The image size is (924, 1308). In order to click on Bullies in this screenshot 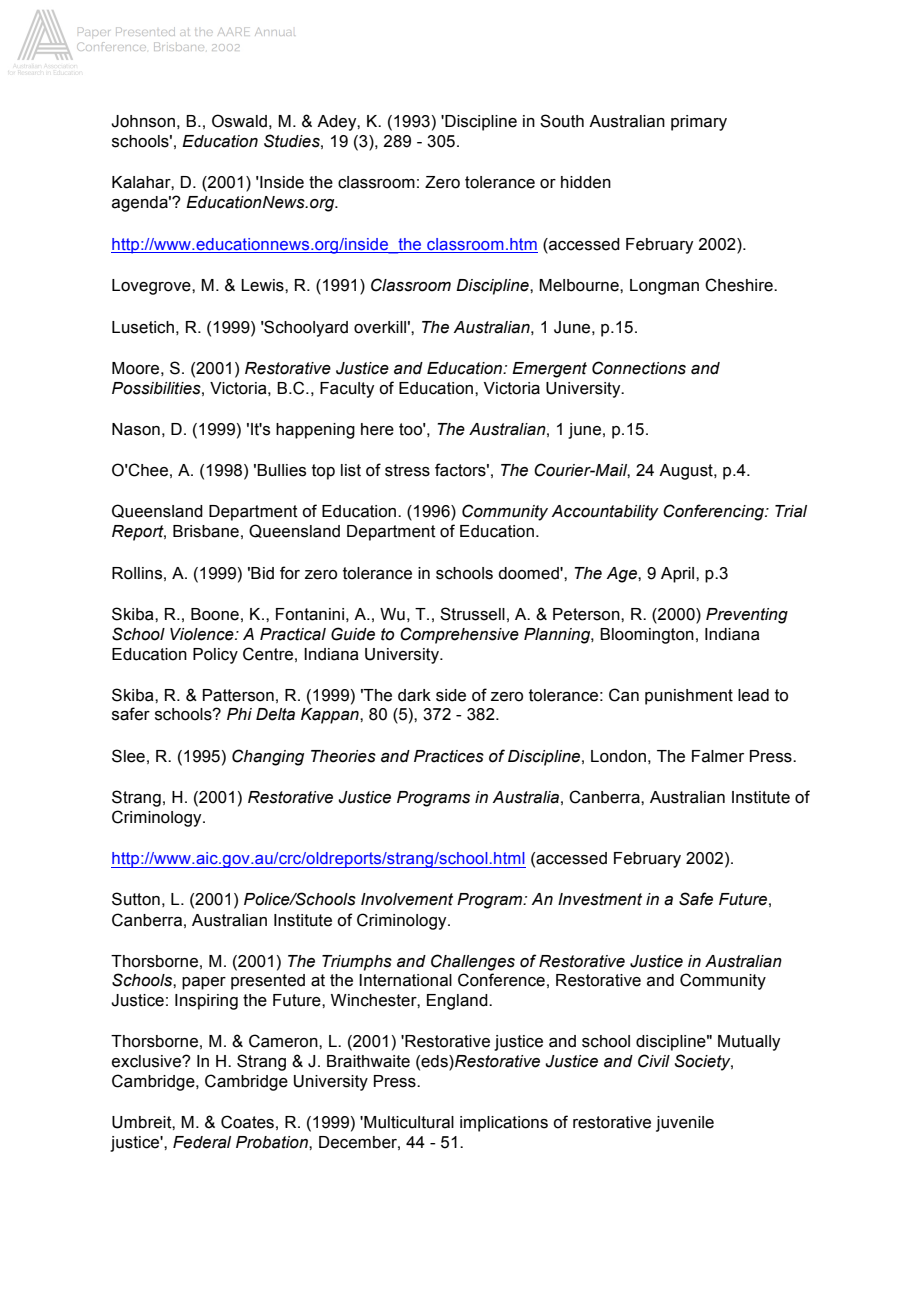, I will do `click(281, 470)`.
